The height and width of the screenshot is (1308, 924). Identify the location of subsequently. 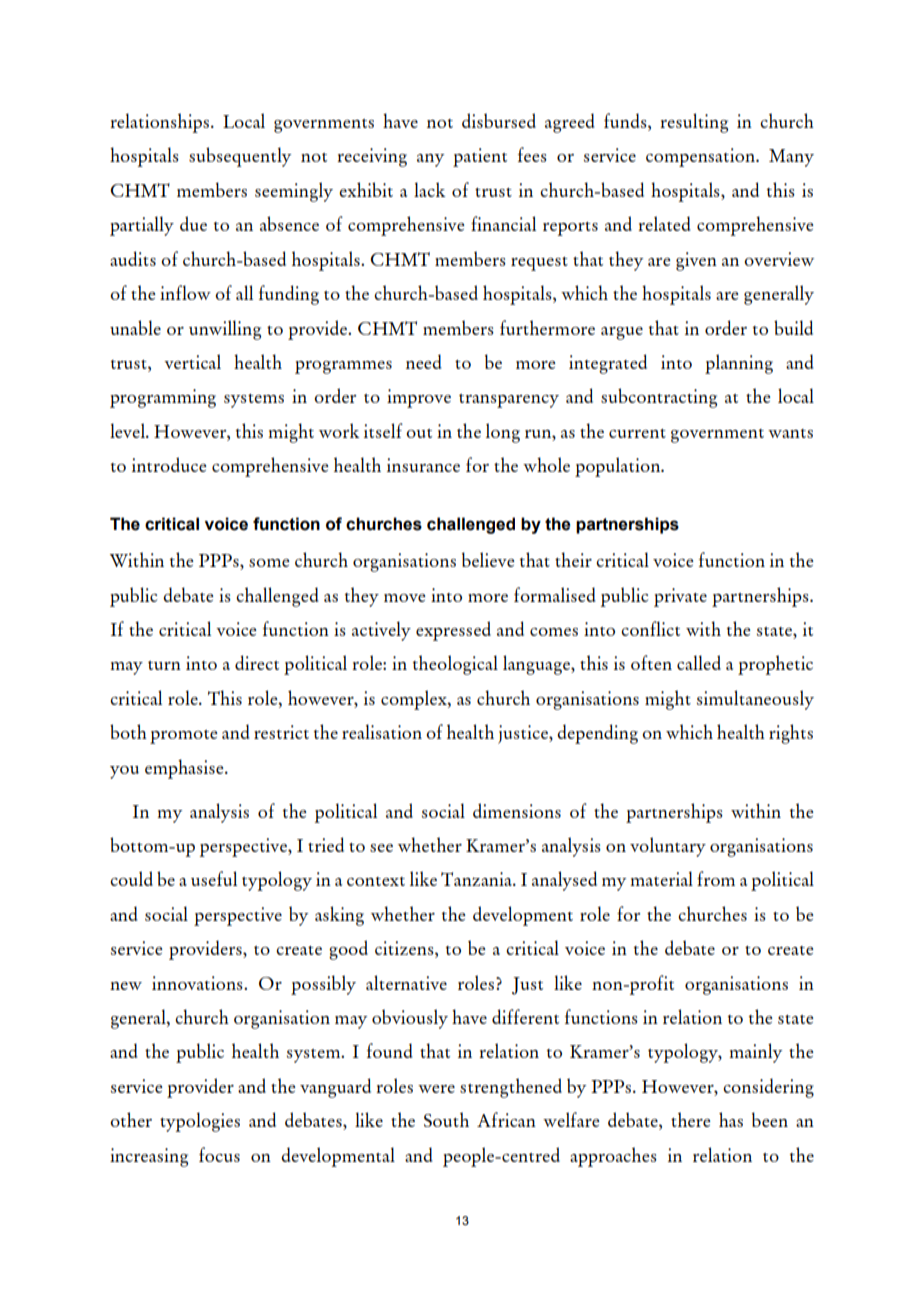
(240, 157).
